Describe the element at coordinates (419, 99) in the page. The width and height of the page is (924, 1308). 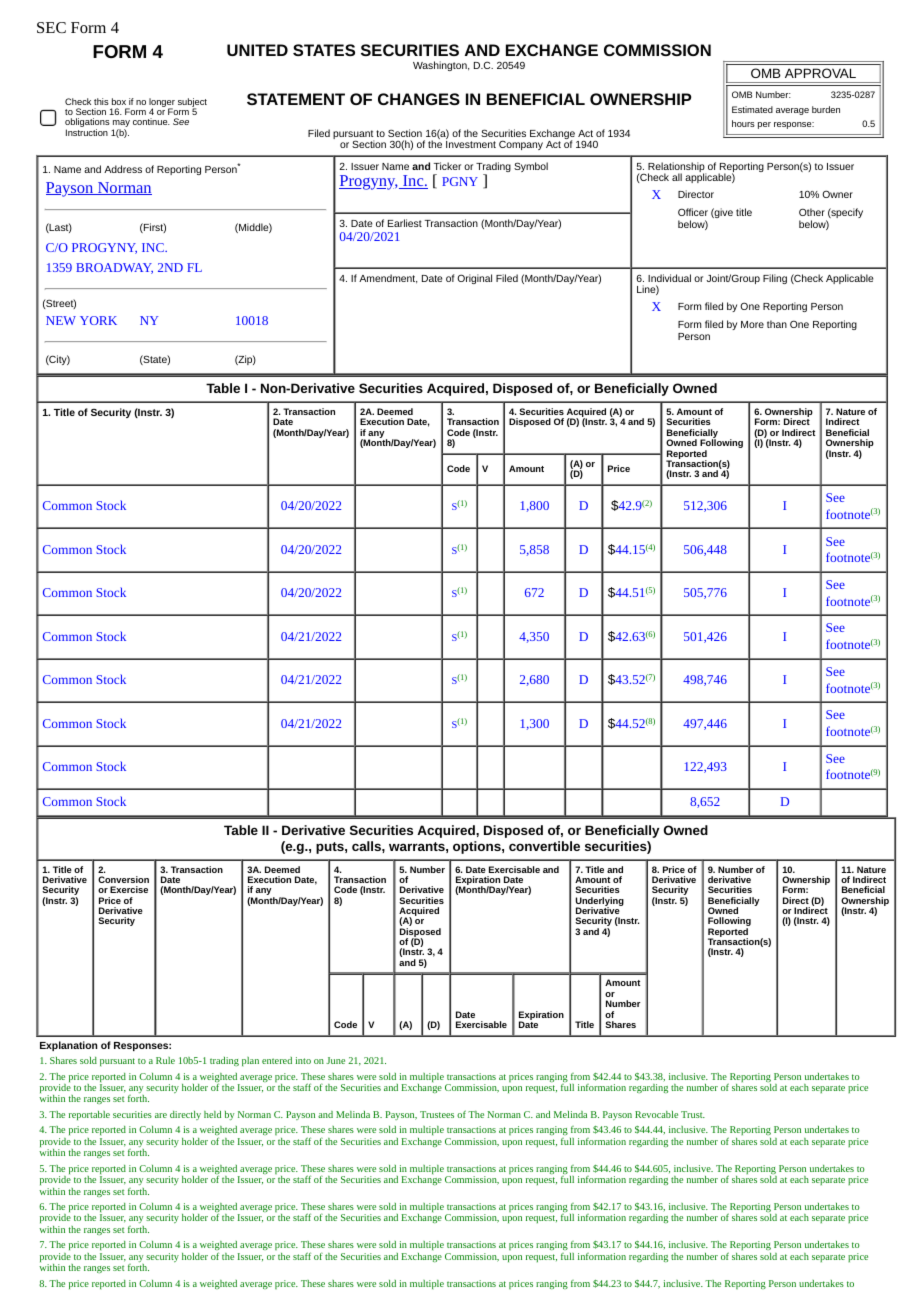
I see `CHANGES` at that location.
